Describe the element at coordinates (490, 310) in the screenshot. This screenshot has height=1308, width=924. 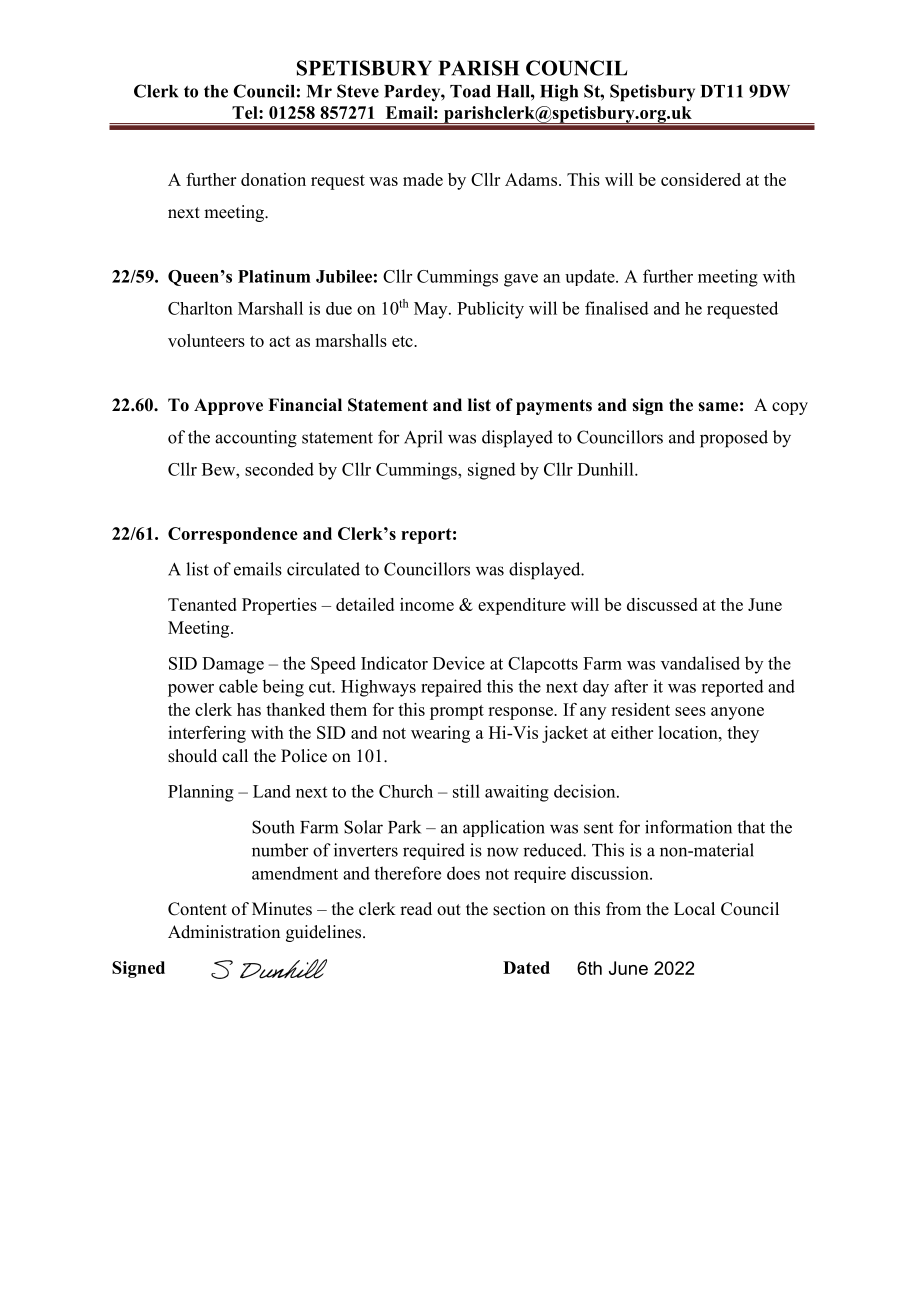
I see `Publicity` at that location.
